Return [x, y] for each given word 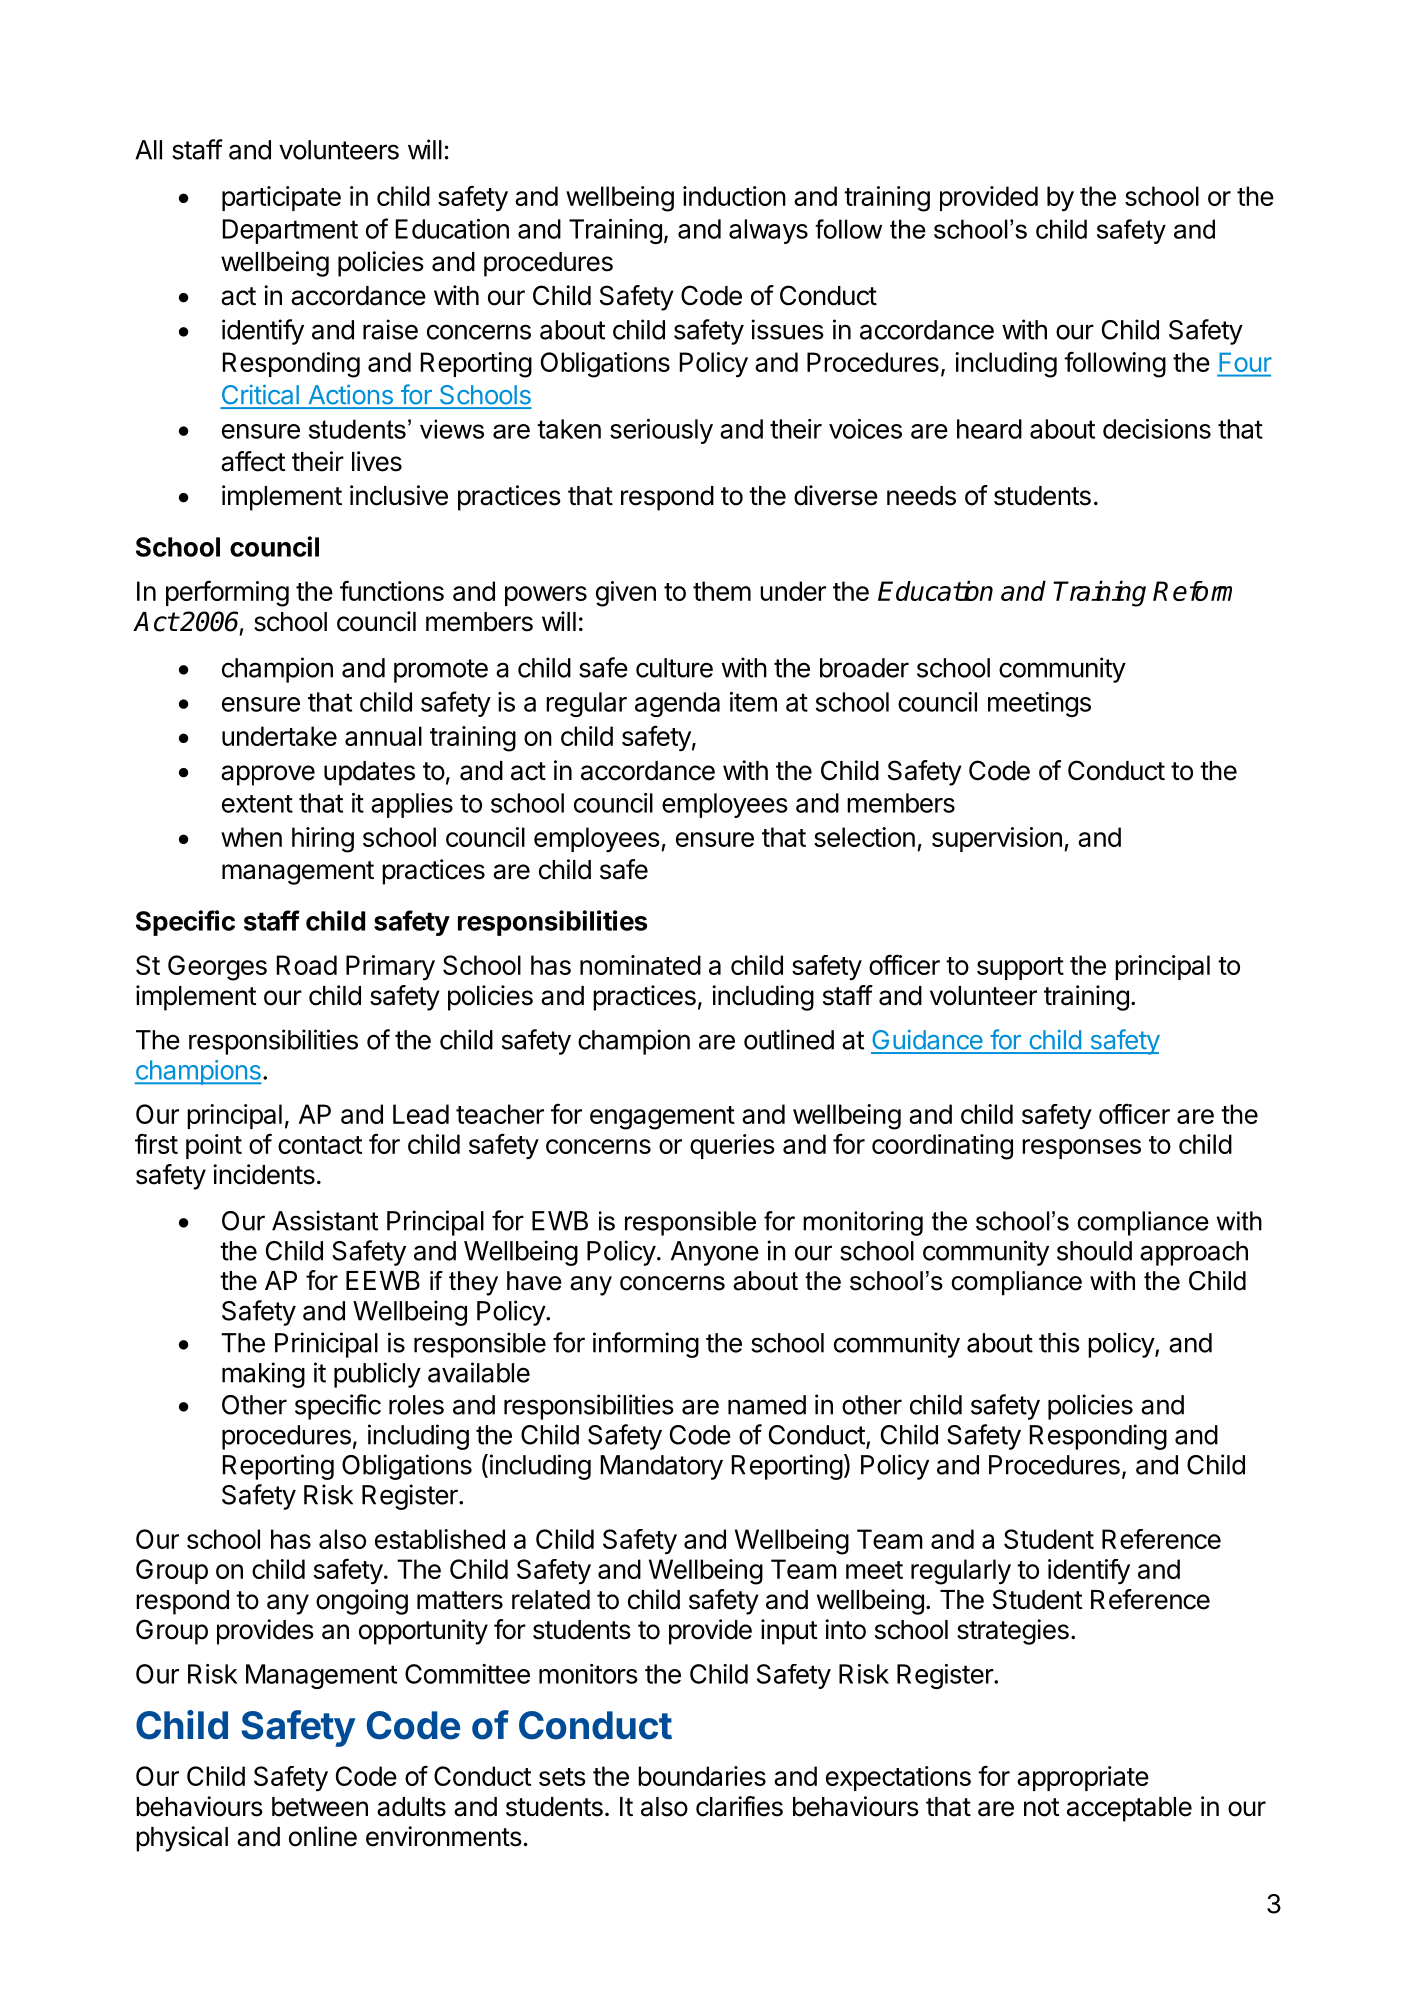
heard [989, 429]
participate [281, 198]
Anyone [715, 1253]
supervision [997, 839]
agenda [677, 704]
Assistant [325, 1220]
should [1094, 1251]
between [320, 1807]
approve [268, 775]
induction [734, 196]
